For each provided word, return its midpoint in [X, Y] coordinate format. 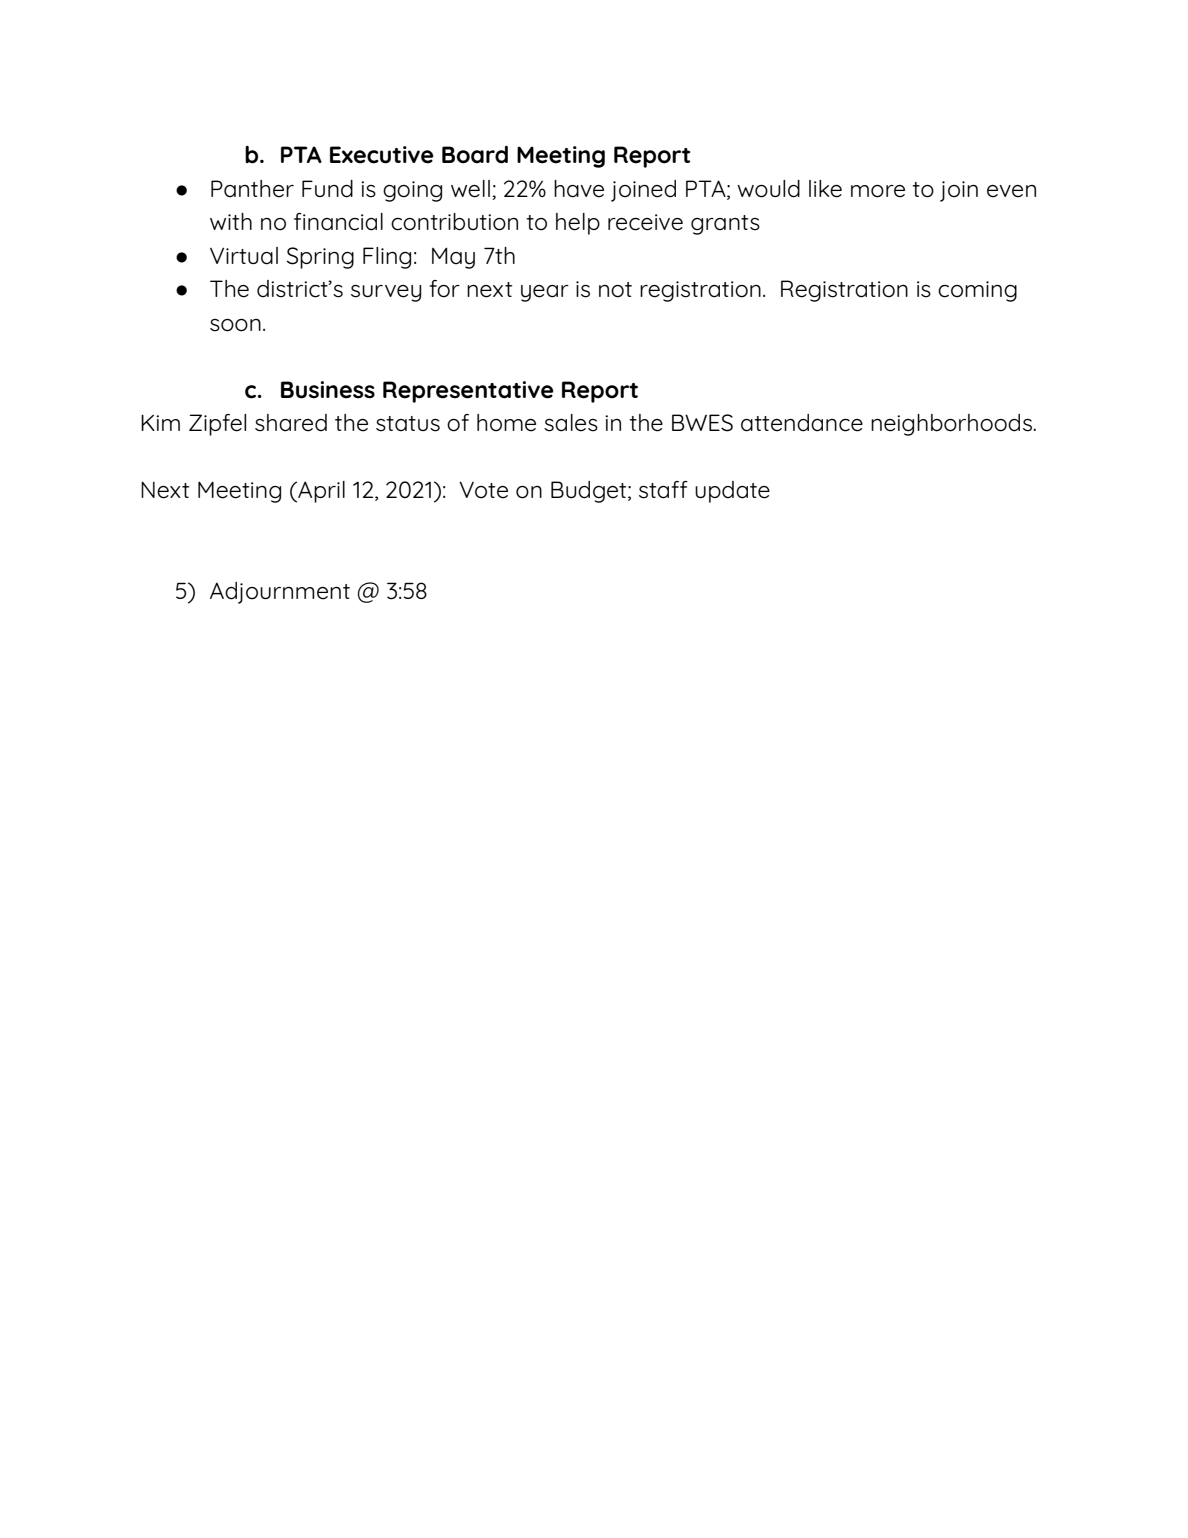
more [878, 191]
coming [977, 291]
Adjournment [280, 593]
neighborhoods [952, 425]
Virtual [244, 256]
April [320, 492]
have [579, 189]
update [732, 492]
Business [328, 390]
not [615, 290]
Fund [327, 189]
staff [663, 490]
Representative [468, 392]
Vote [483, 490]
